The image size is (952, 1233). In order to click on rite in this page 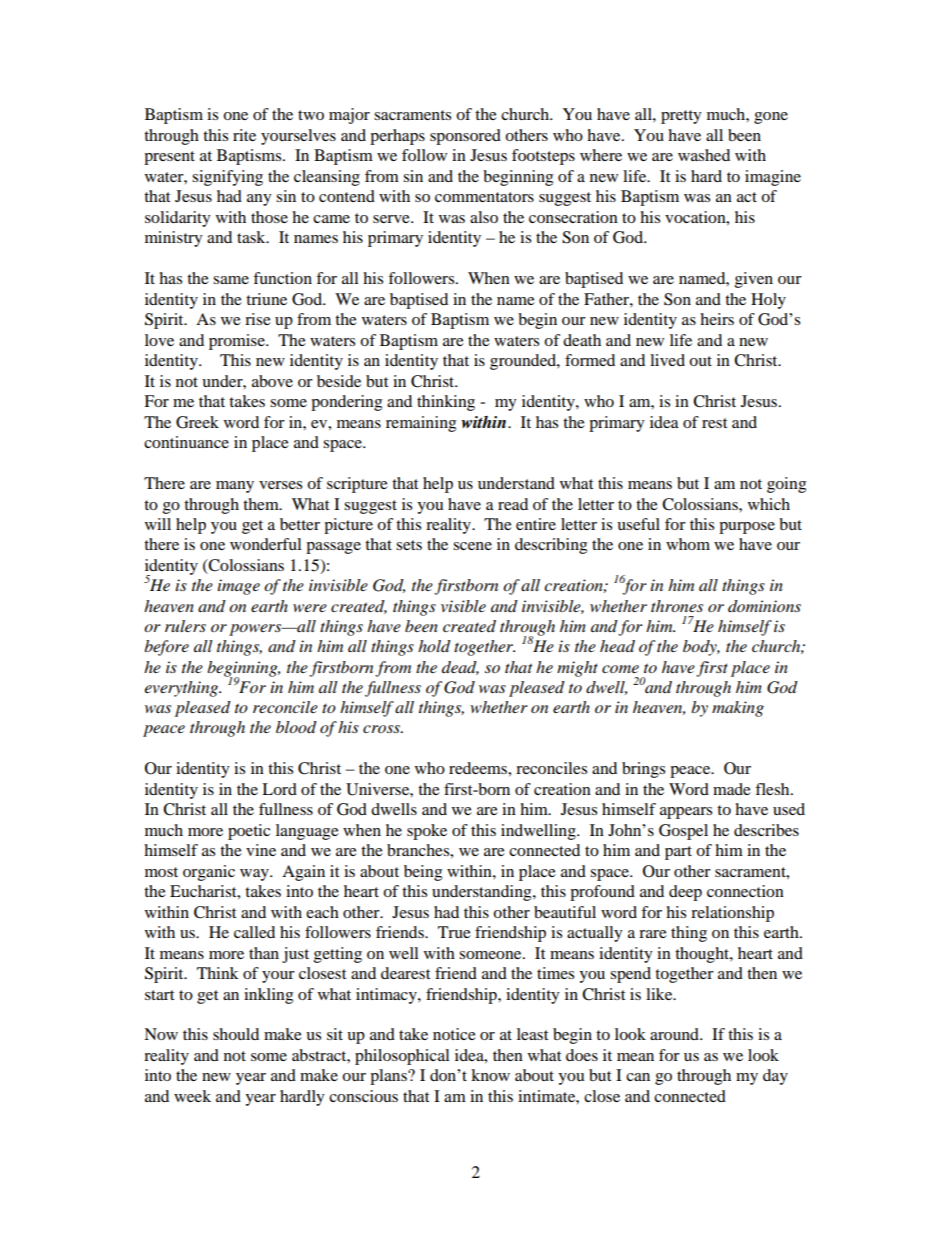, I will do `click(244, 135)`.
